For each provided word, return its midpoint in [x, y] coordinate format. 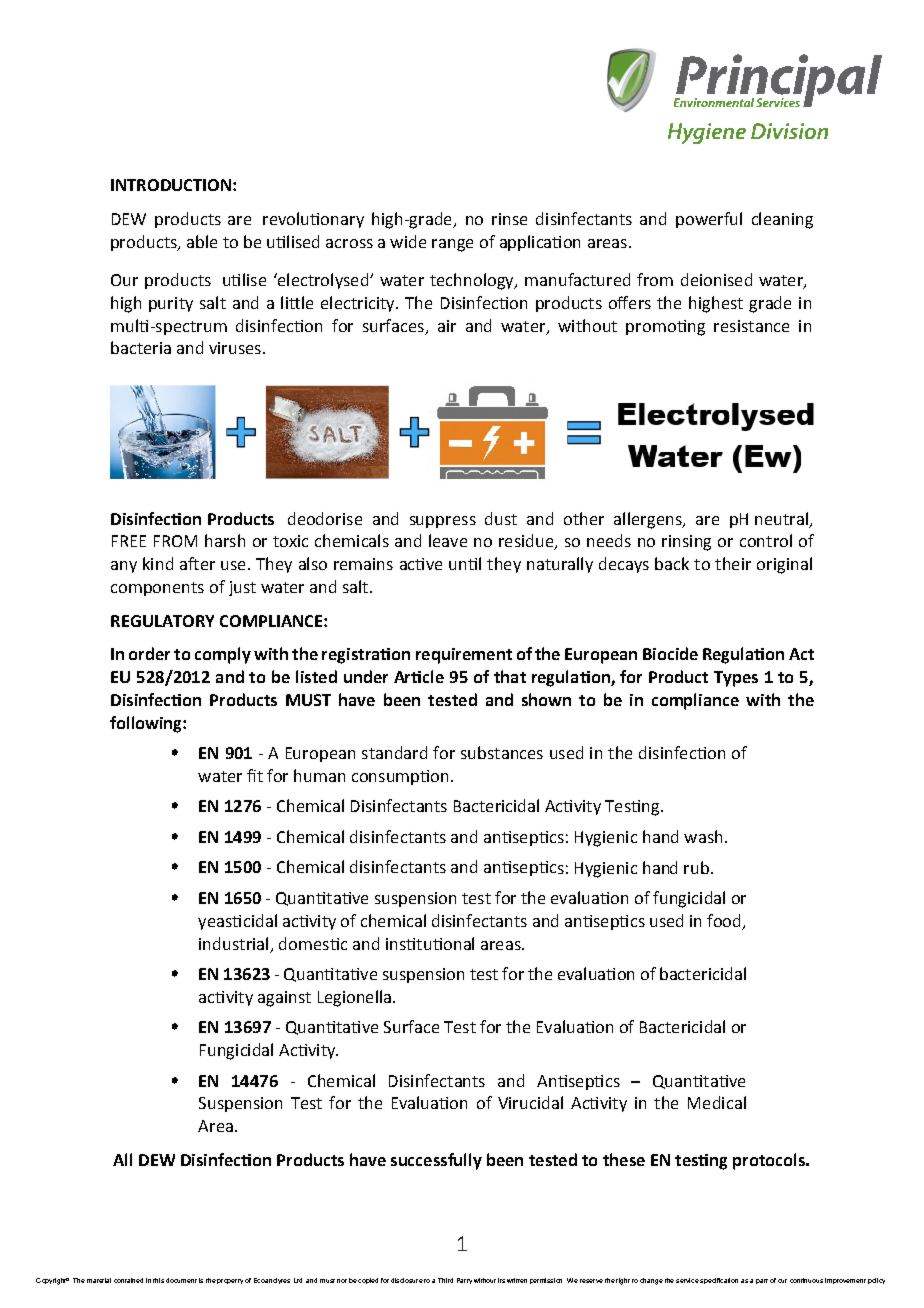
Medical [717, 1102]
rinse [509, 219]
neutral [781, 518]
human [319, 775]
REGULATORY [162, 621]
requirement [464, 656]
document [181, 1280]
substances [502, 752]
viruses [235, 348]
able [202, 241]
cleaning [782, 220]
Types [736, 679]
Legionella [354, 998]
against [284, 999]
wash [703, 836]
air [447, 326]
